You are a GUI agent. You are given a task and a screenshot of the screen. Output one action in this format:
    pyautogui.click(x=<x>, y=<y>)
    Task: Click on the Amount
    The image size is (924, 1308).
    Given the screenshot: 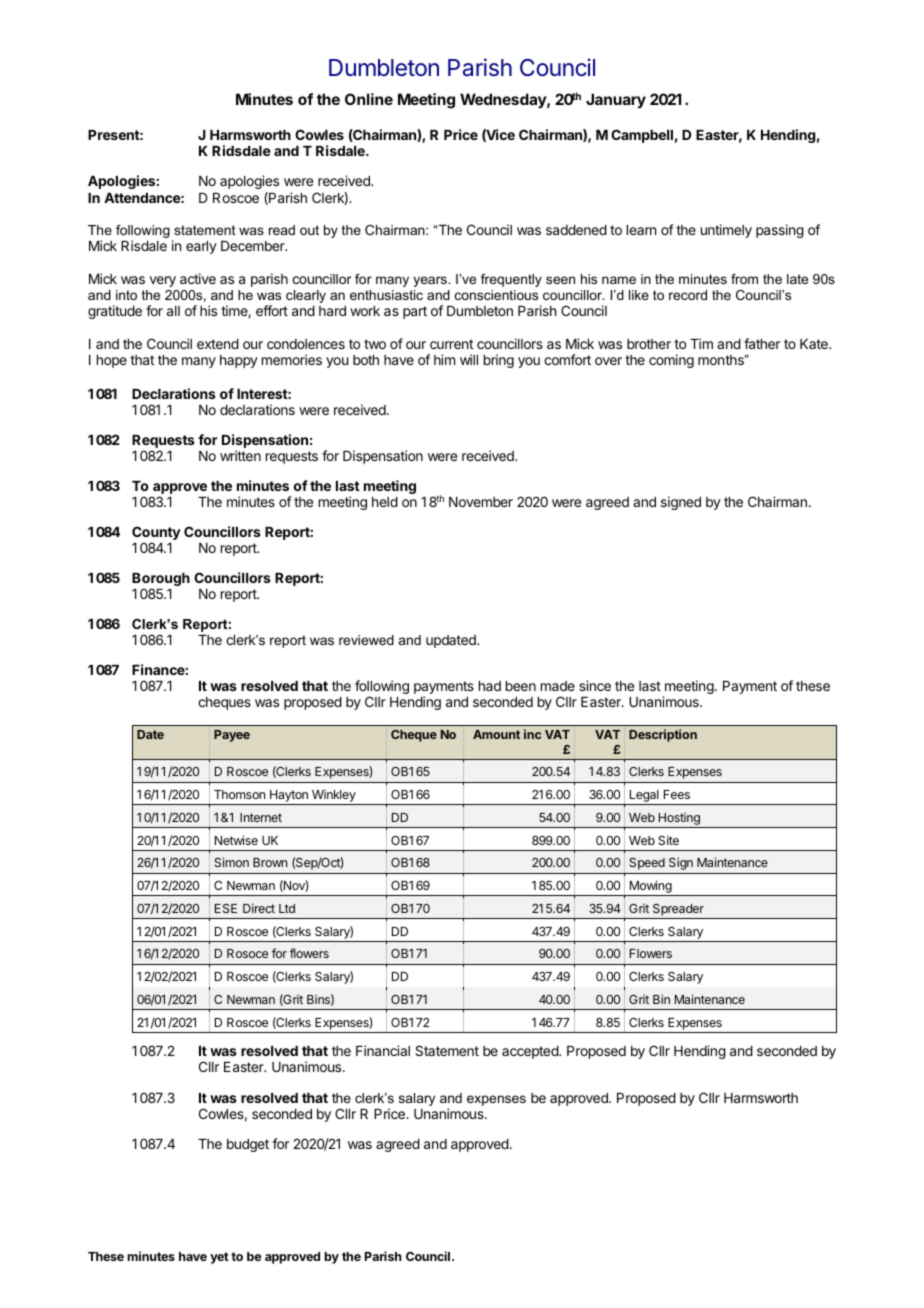 What is the action you would take?
    pyautogui.click(x=496, y=734)
